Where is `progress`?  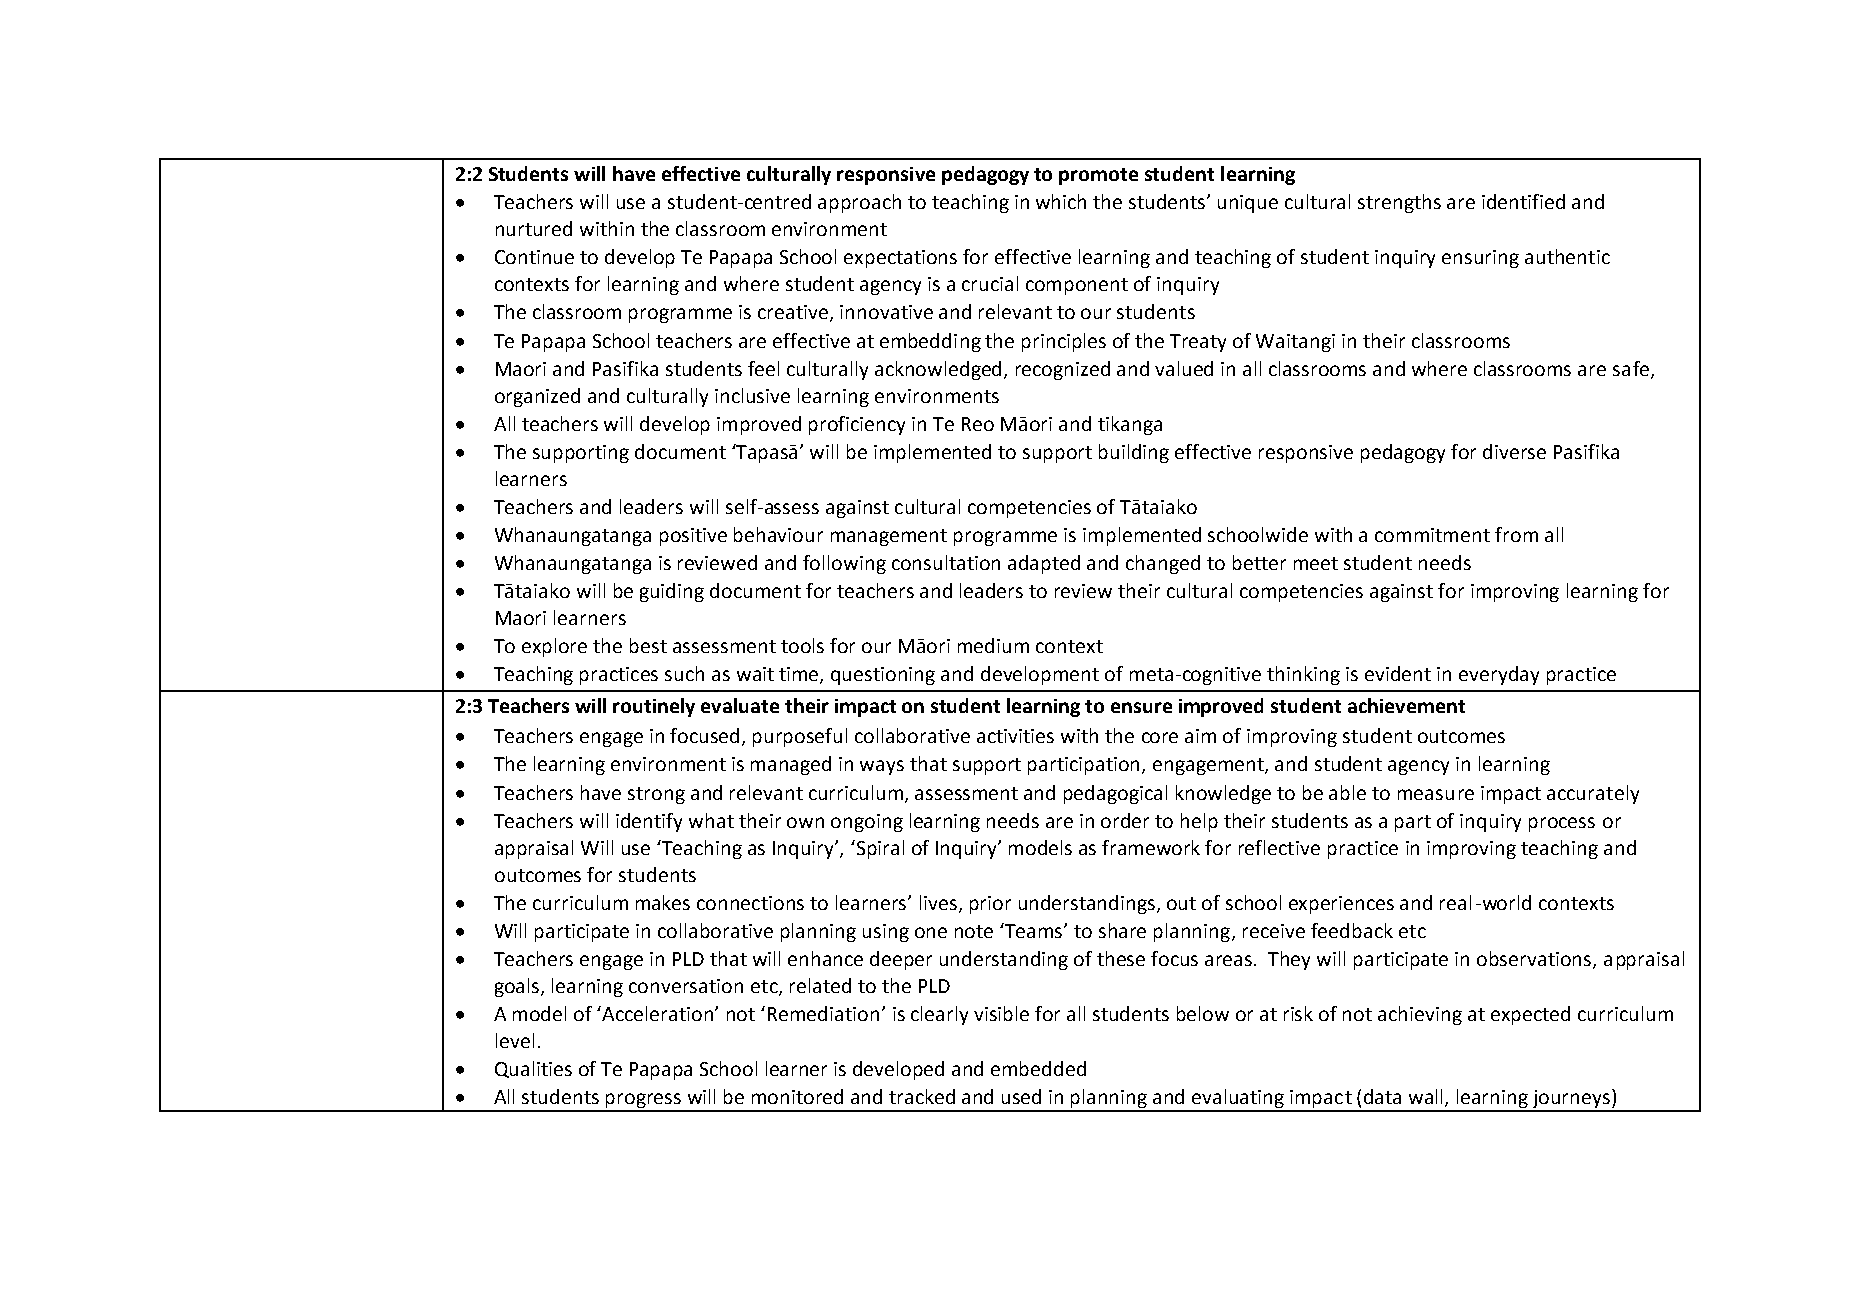
progress is located at coordinates (644, 1102).
